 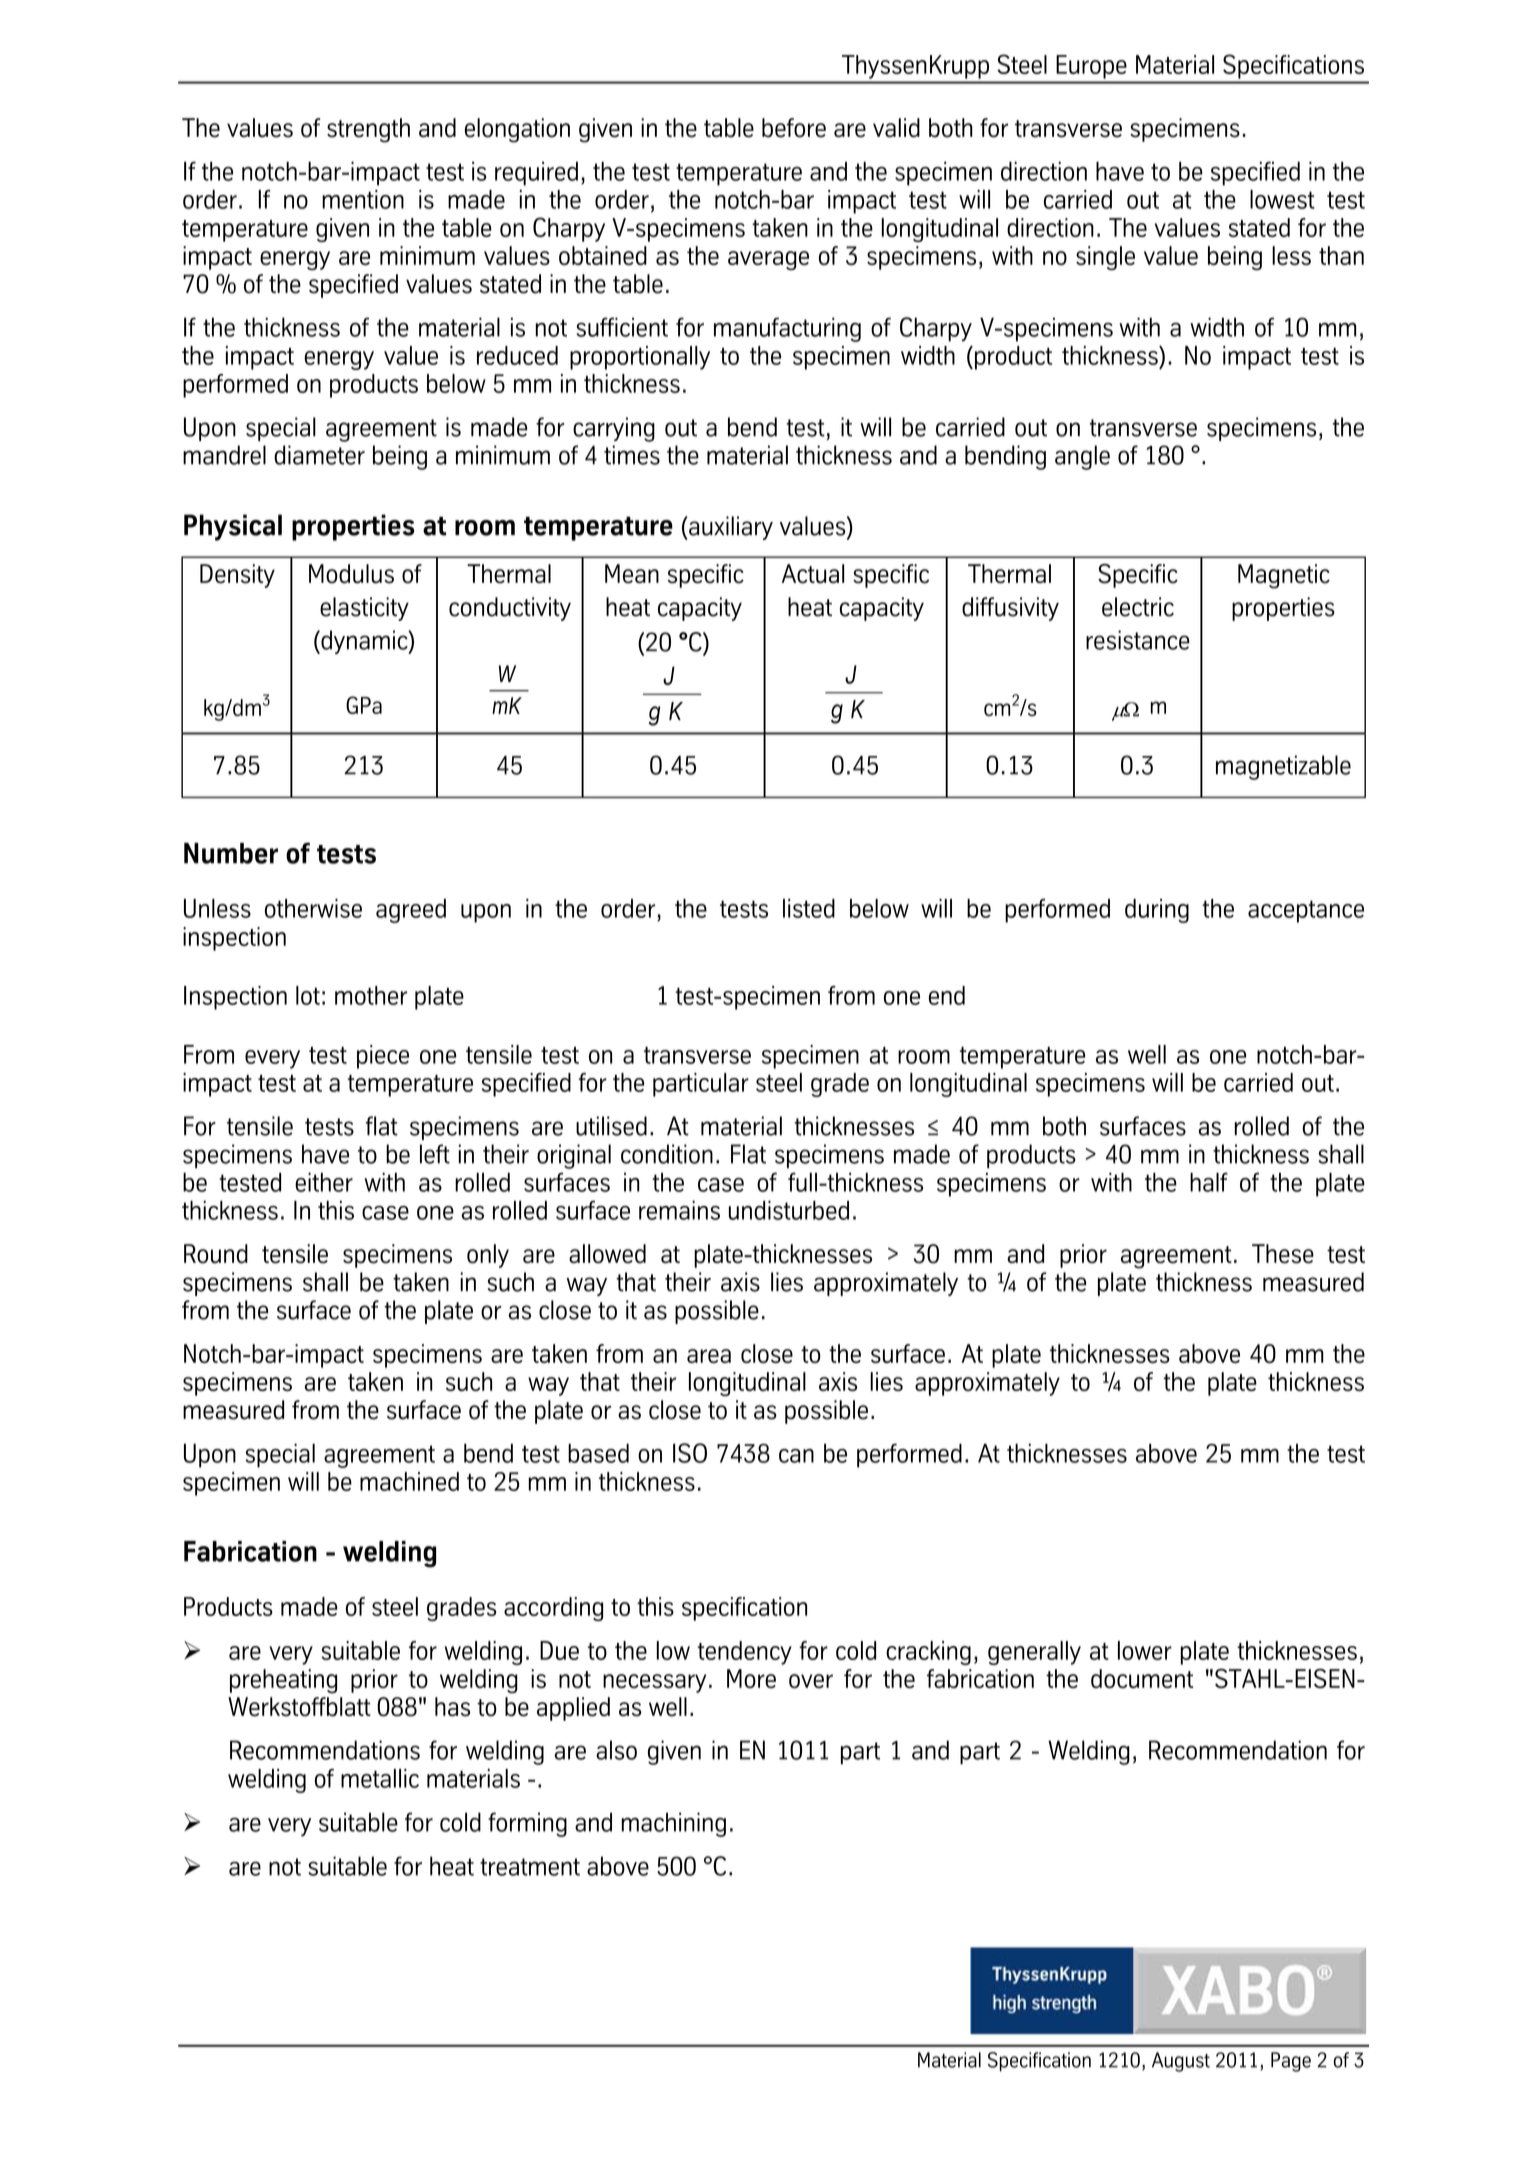 What do you see at coordinates (709, 1356) in the screenshot?
I see `area` at bounding box center [709, 1356].
